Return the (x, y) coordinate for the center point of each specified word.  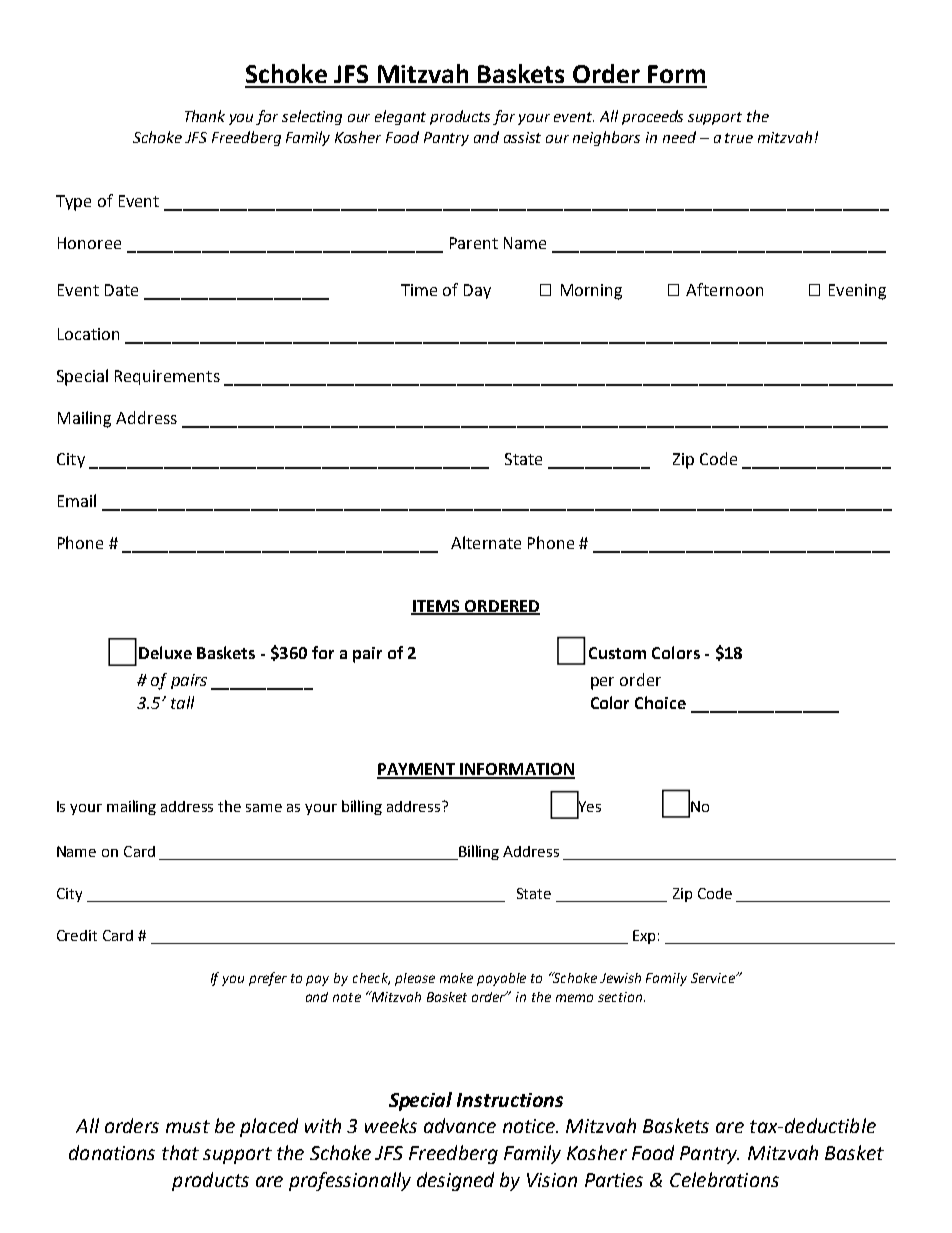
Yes (589, 807)
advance (460, 1125)
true (739, 138)
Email (77, 500)
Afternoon (724, 289)
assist (522, 137)
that (180, 1152)
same (264, 808)
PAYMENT (417, 770)
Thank (205, 116)
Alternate (486, 542)
